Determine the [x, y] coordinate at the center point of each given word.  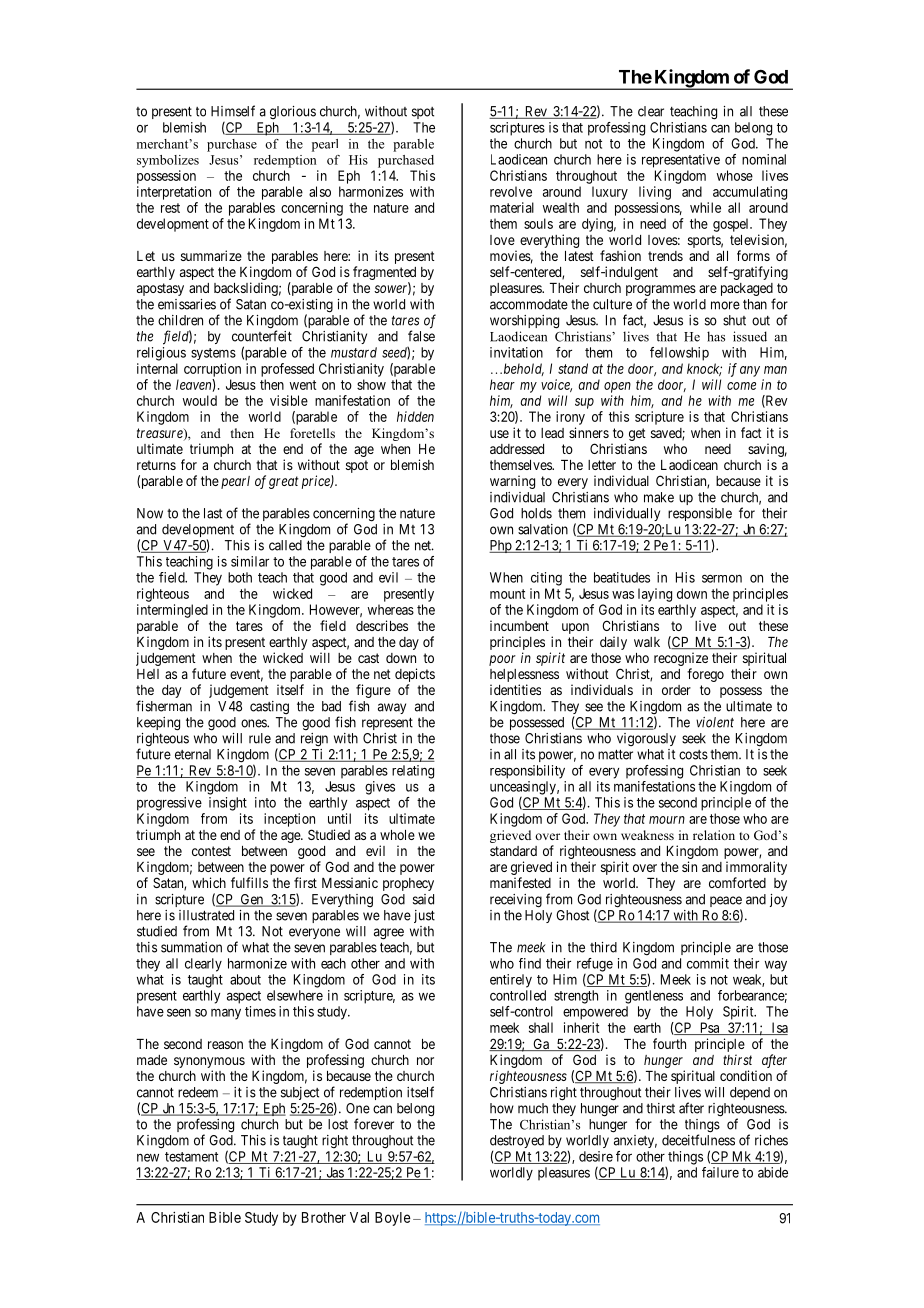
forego [705, 675]
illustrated [206, 915]
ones [254, 723]
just [424, 916]
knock [704, 369]
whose [735, 175]
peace [726, 903]
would [200, 400]
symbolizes [168, 161]
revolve [511, 191]
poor [502, 660]
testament [191, 1157]
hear [502, 384]
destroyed [517, 1143]
